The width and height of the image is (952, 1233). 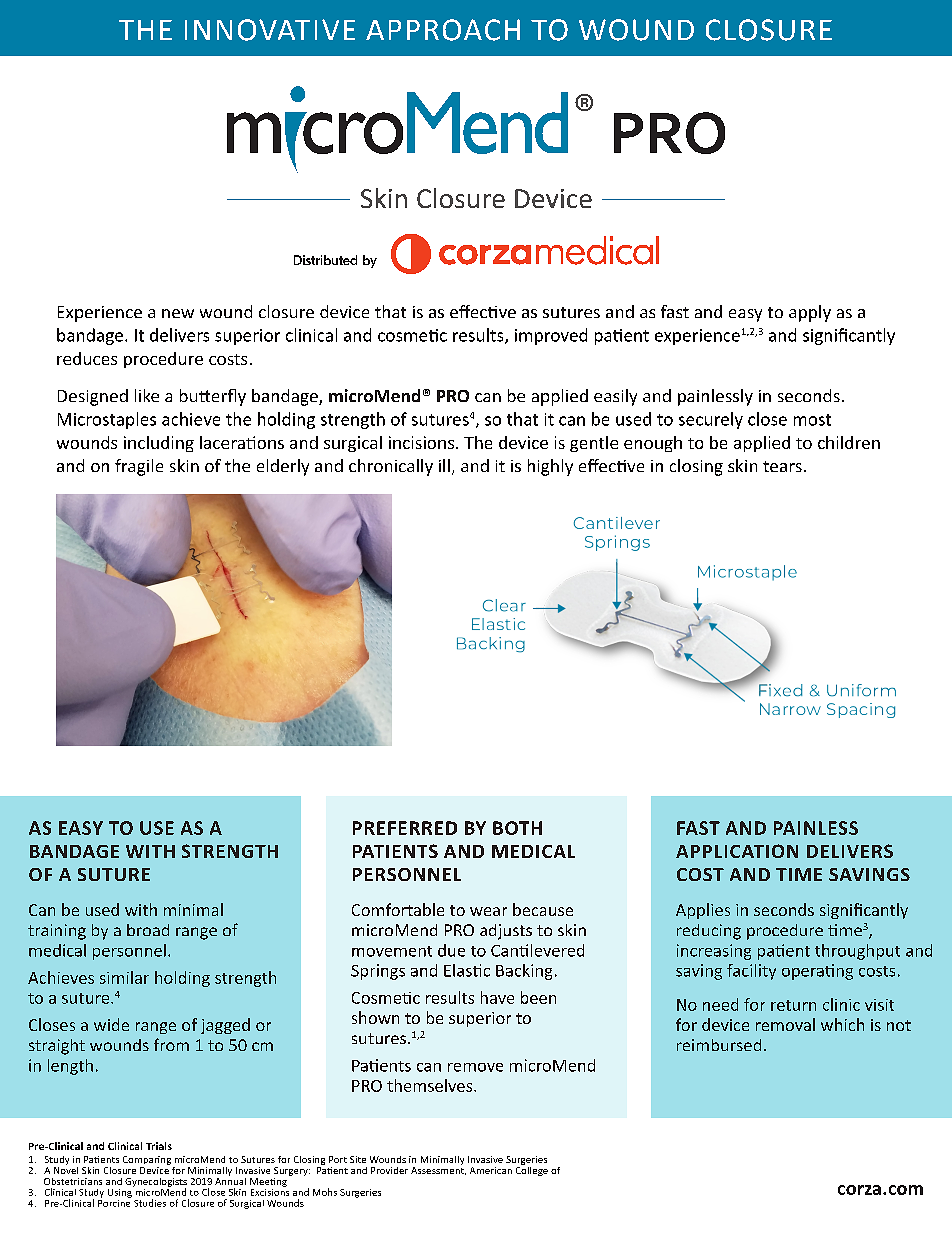 What do you see at coordinates (270, 30) in the image?
I see `INNOVATIVE` at bounding box center [270, 30].
